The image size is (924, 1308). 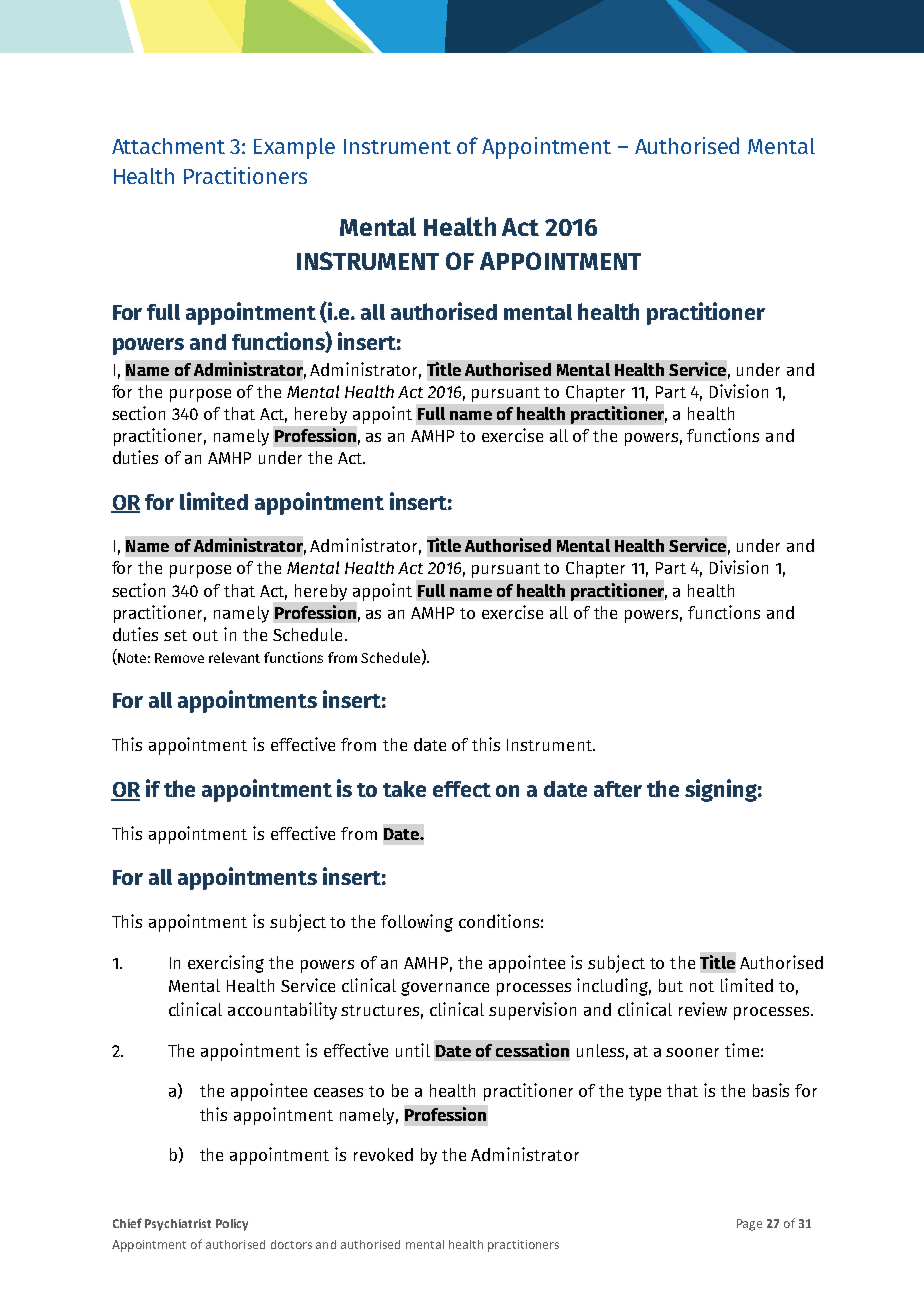 I want to click on revoked, so click(x=383, y=1154).
